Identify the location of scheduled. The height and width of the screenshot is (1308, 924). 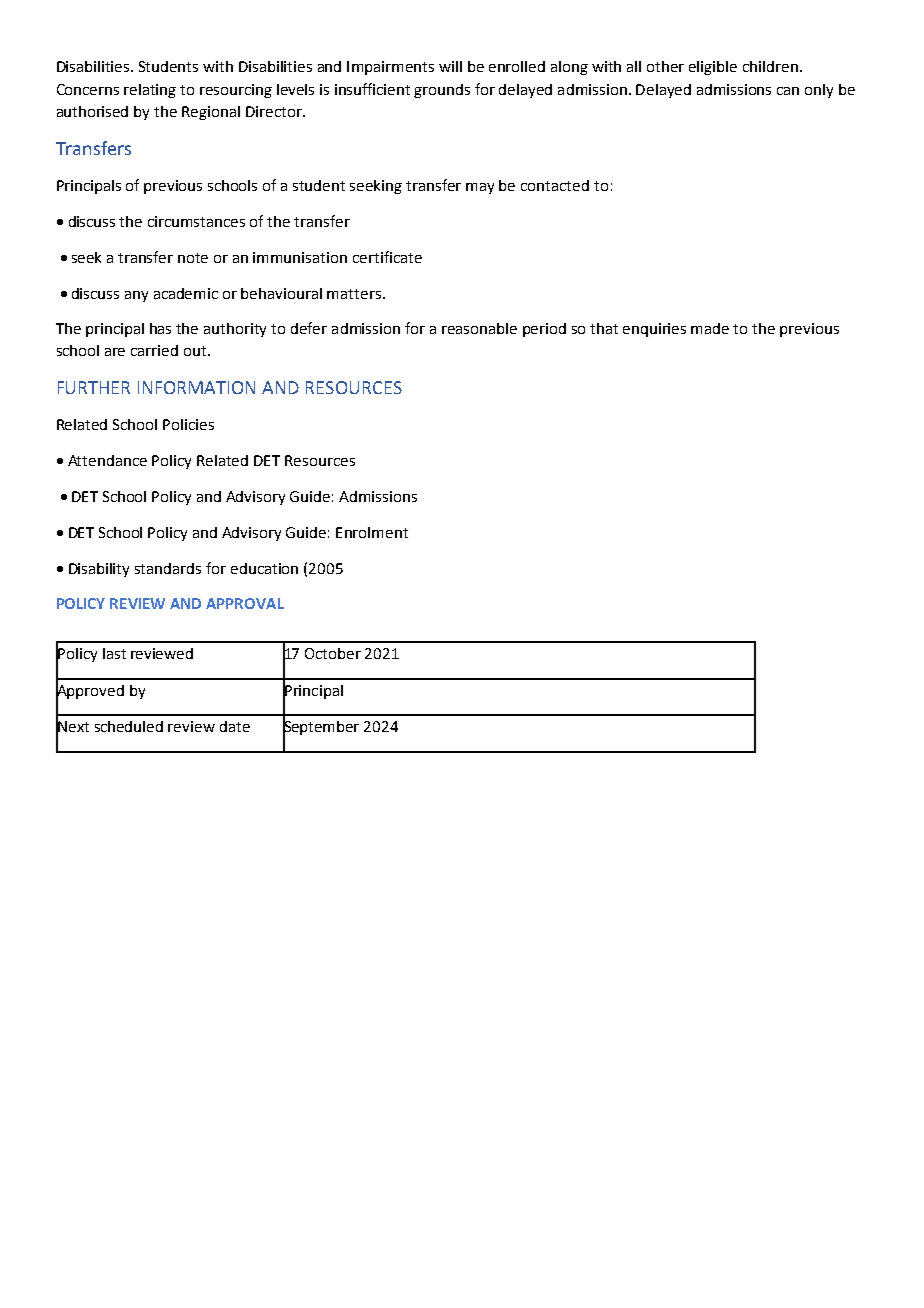
(129, 726).
